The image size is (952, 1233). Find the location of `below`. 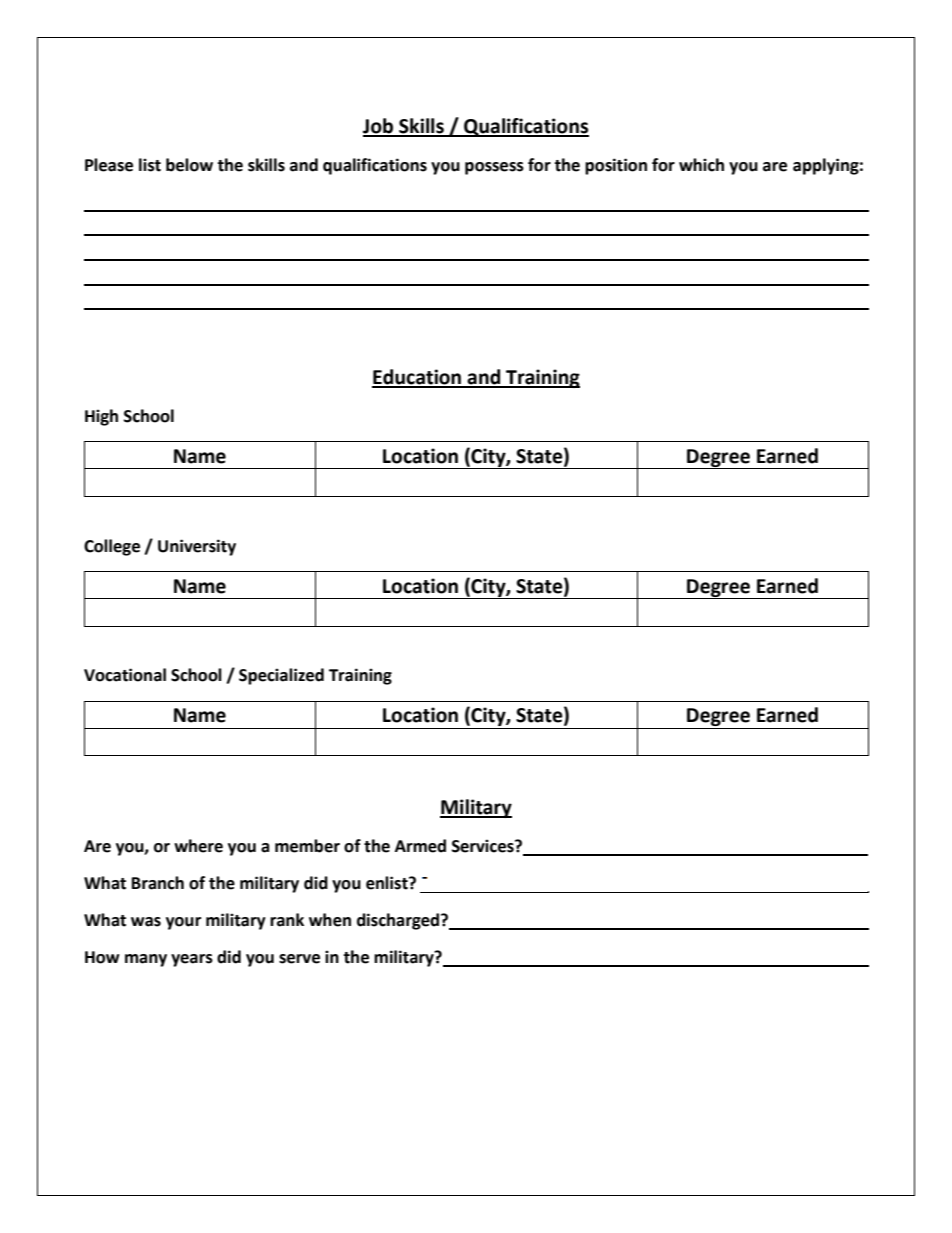

below is located at coordinates (189, 165).
